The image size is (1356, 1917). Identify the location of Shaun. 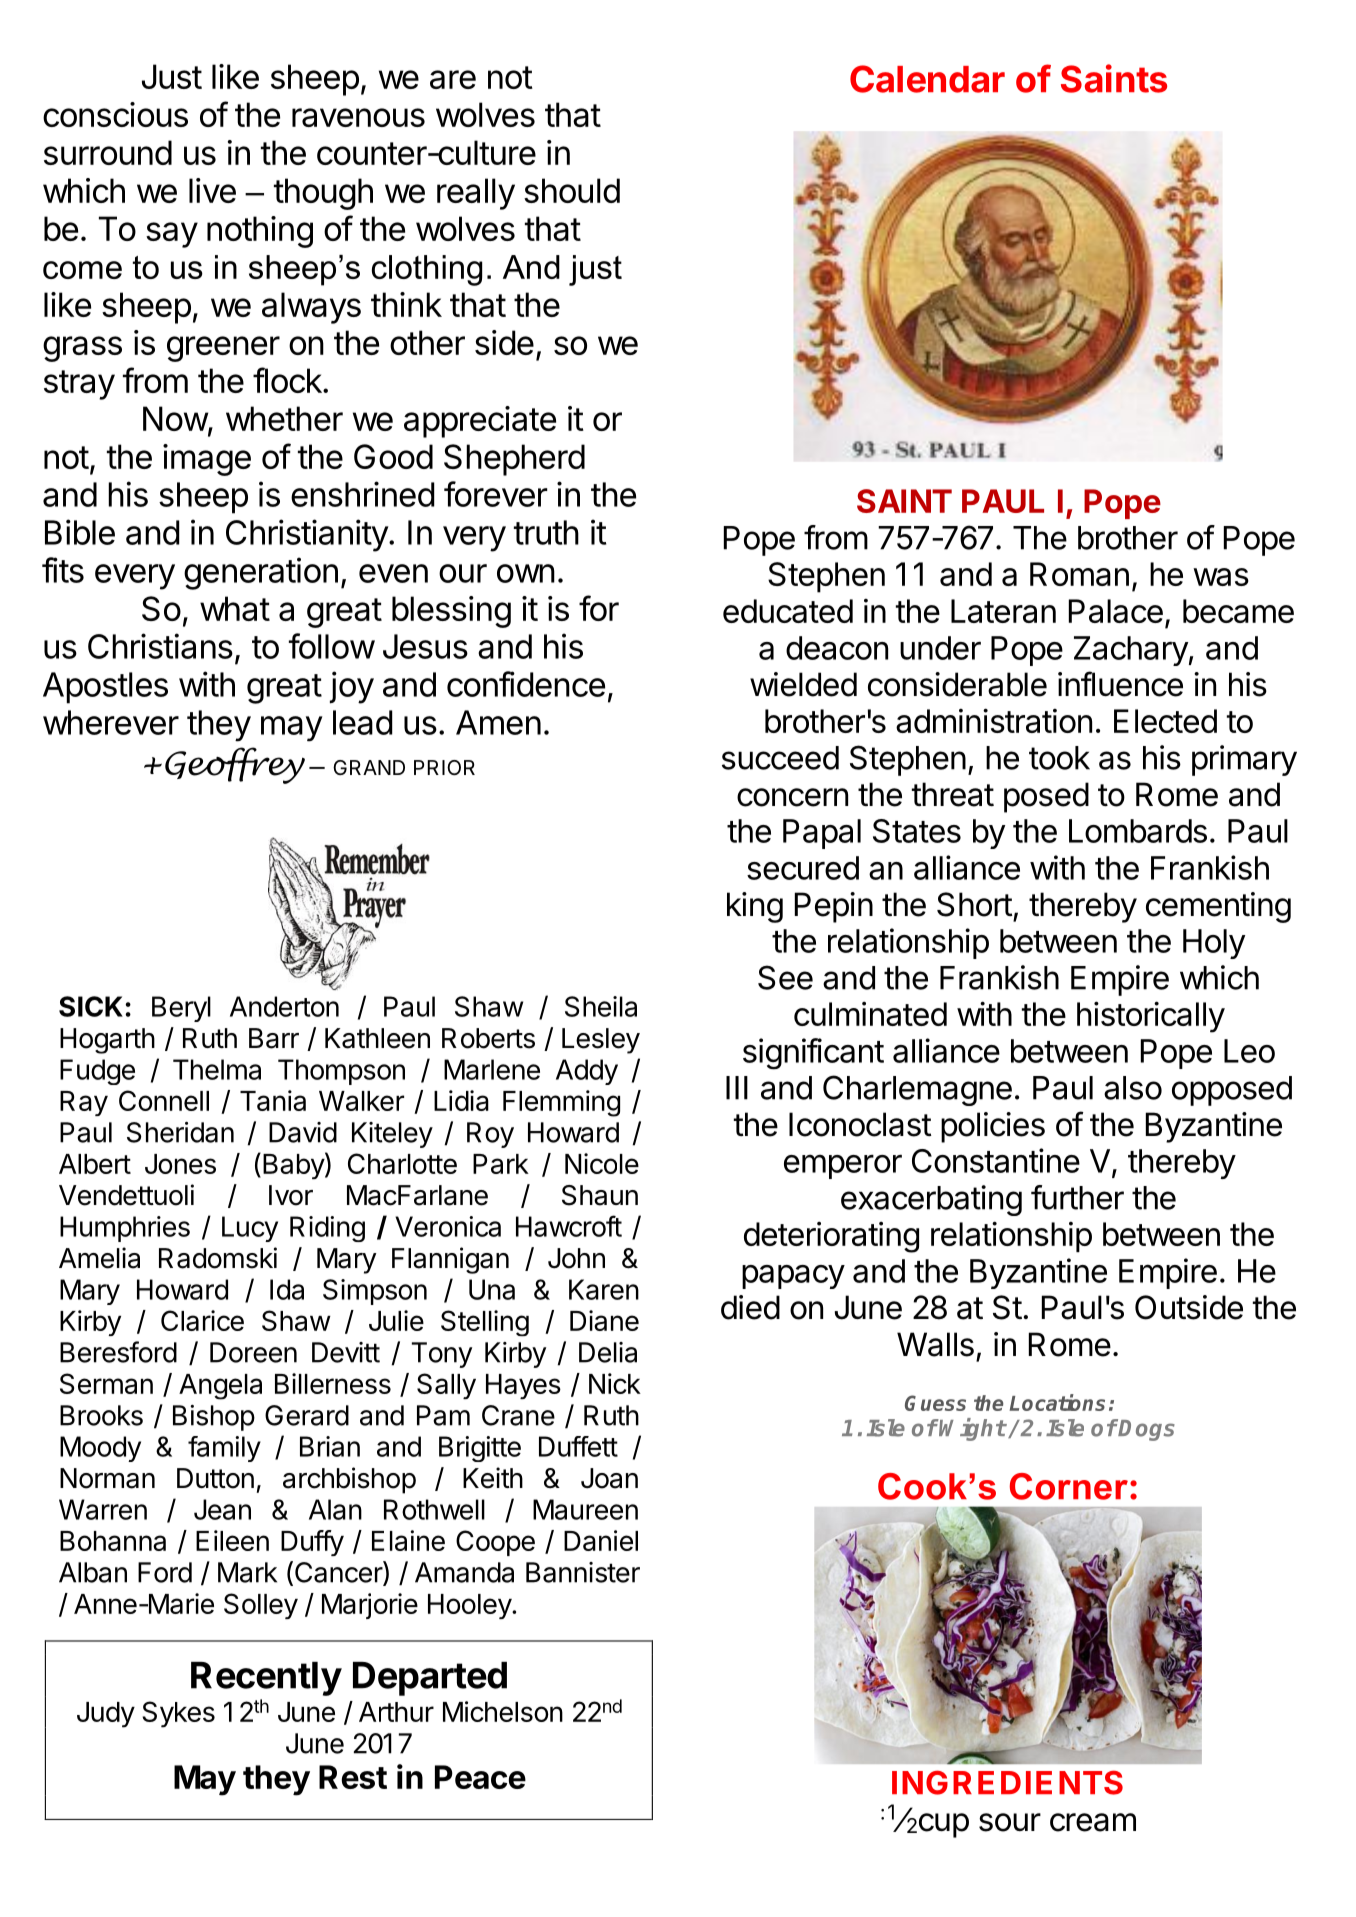
(600, 1195).
